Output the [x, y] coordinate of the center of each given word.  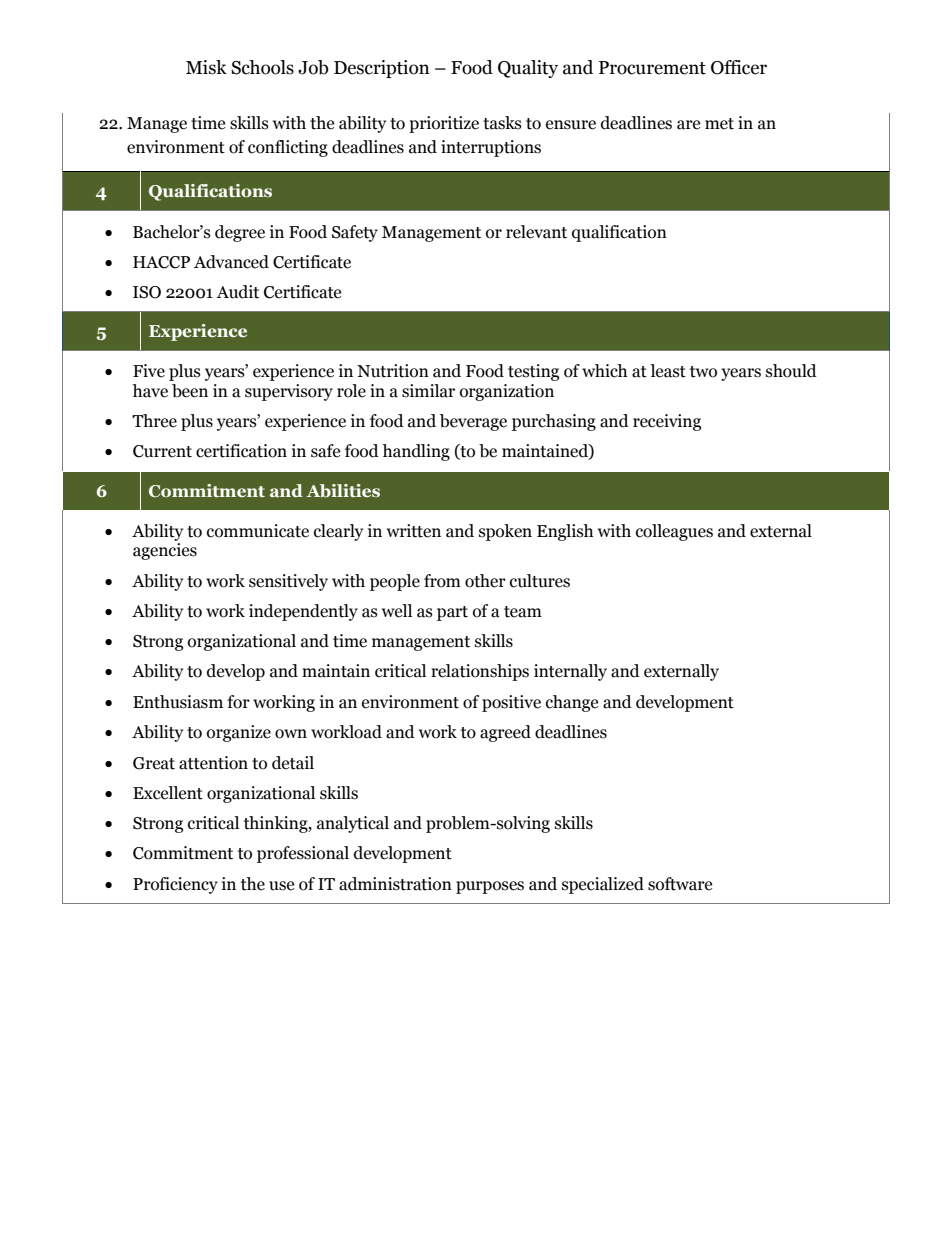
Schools [262, 67]
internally [570, 672]
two [703, 372]
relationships [480, 672]
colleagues [674, 532]
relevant [536, 232]
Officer [739, 67]
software [680, 884]
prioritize [444, 124]
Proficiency [175, 885]
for [238, 702]
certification [241, 451]
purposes [490, 887]
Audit [237, 292]
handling [416, 452]
